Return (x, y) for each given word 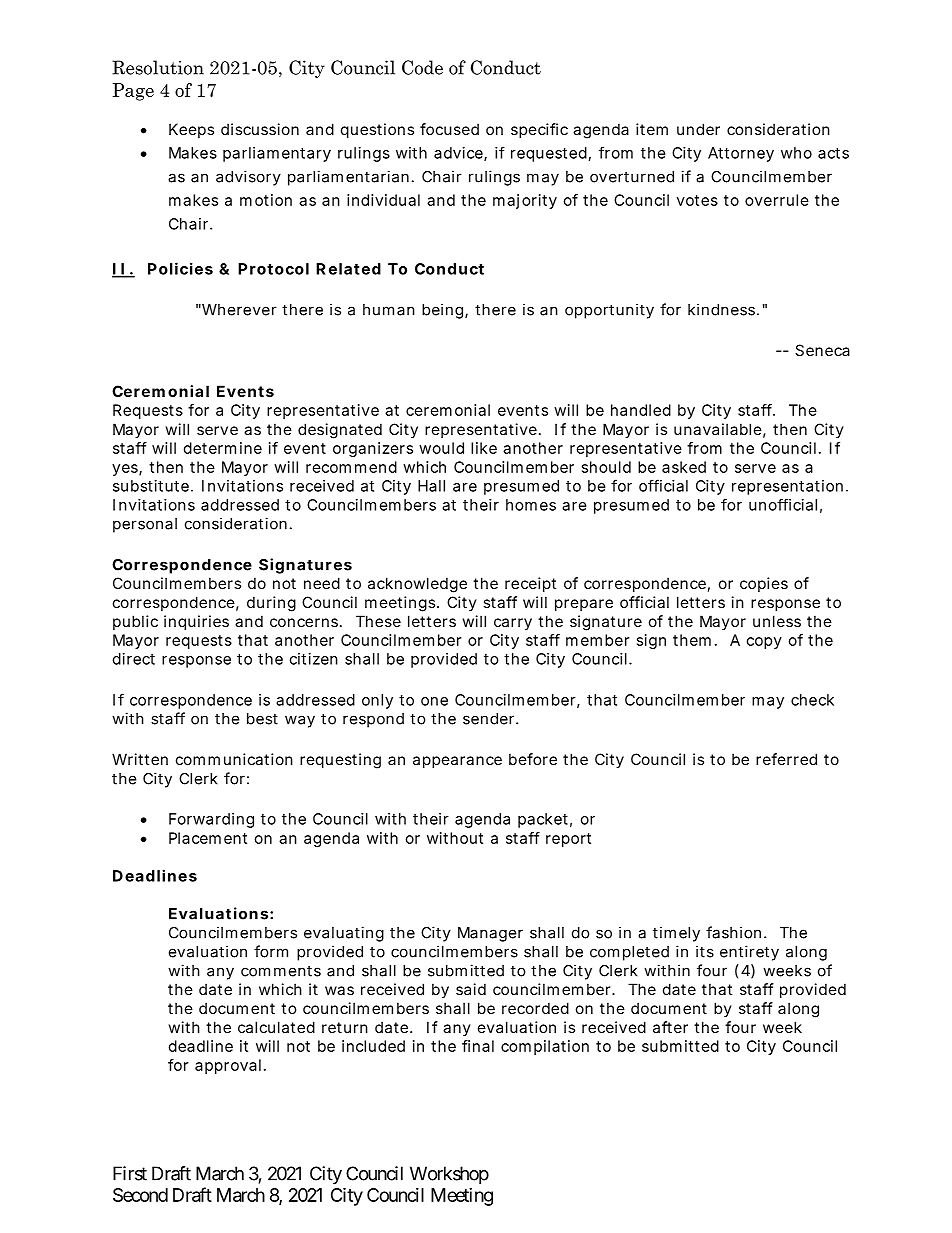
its (705, 951)
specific (539, 130)
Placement (208, 838)
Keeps (191, 130)
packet (543, 820)
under (698, 129)
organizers (373, 449)
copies (764, 584)
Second (140, 1195)
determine (223, 448)
